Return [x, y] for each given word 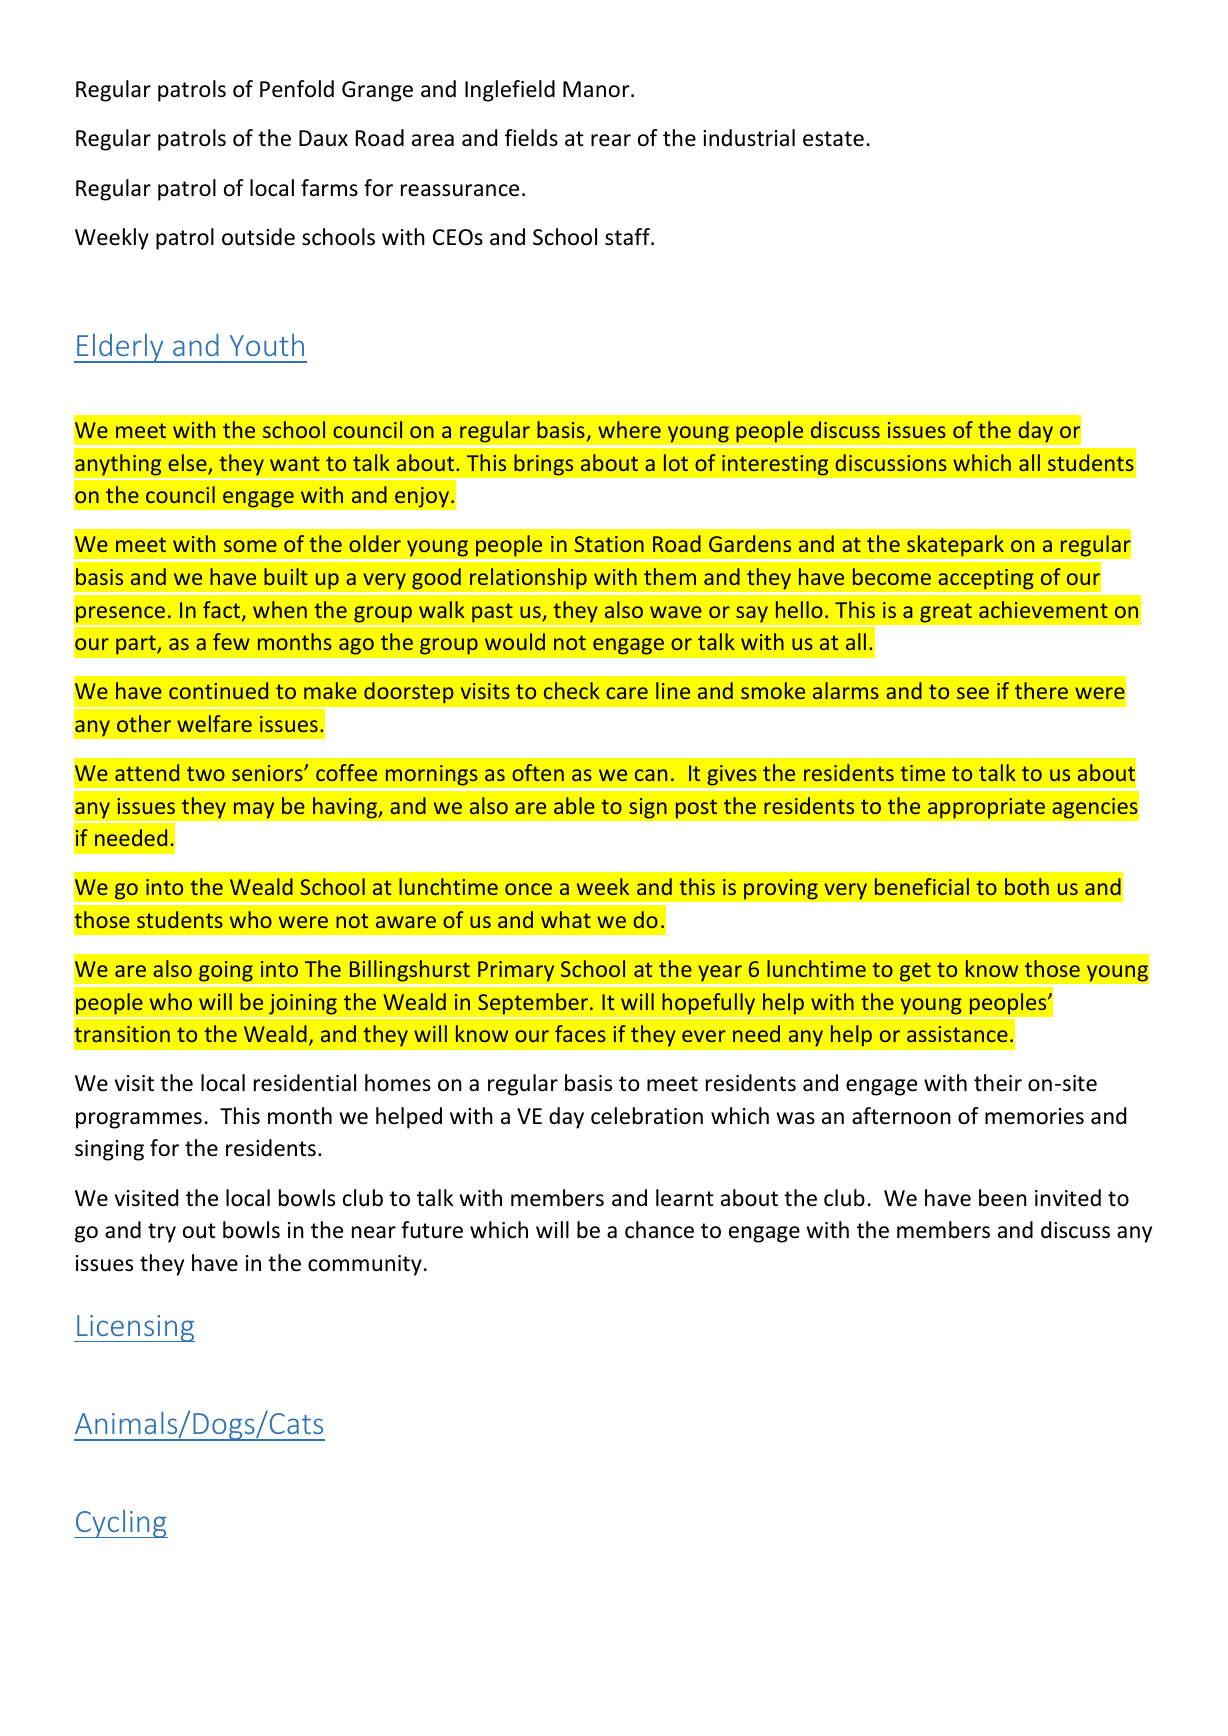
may [254, 810]
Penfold [297, 89]
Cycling [121, 1523]
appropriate [986, 808]
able [574, 805]
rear [611, 140]
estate [833, 139]
